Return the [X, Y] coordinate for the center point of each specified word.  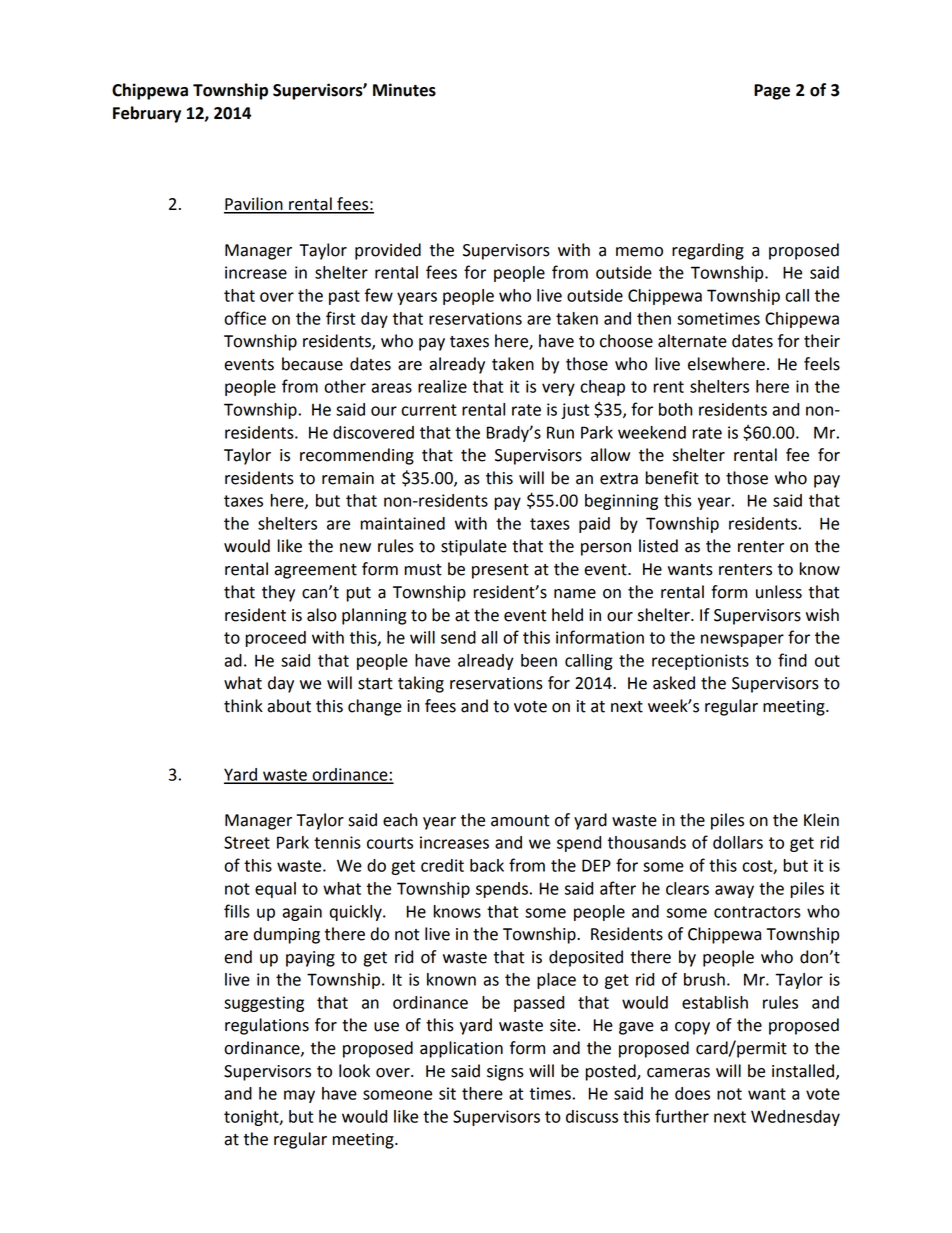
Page [772, 92]
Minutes [404, 90]
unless [779, 592]
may [299, 1096]
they [278, 593]
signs [505, 1073]
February [147, 114]
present [500, 571]
